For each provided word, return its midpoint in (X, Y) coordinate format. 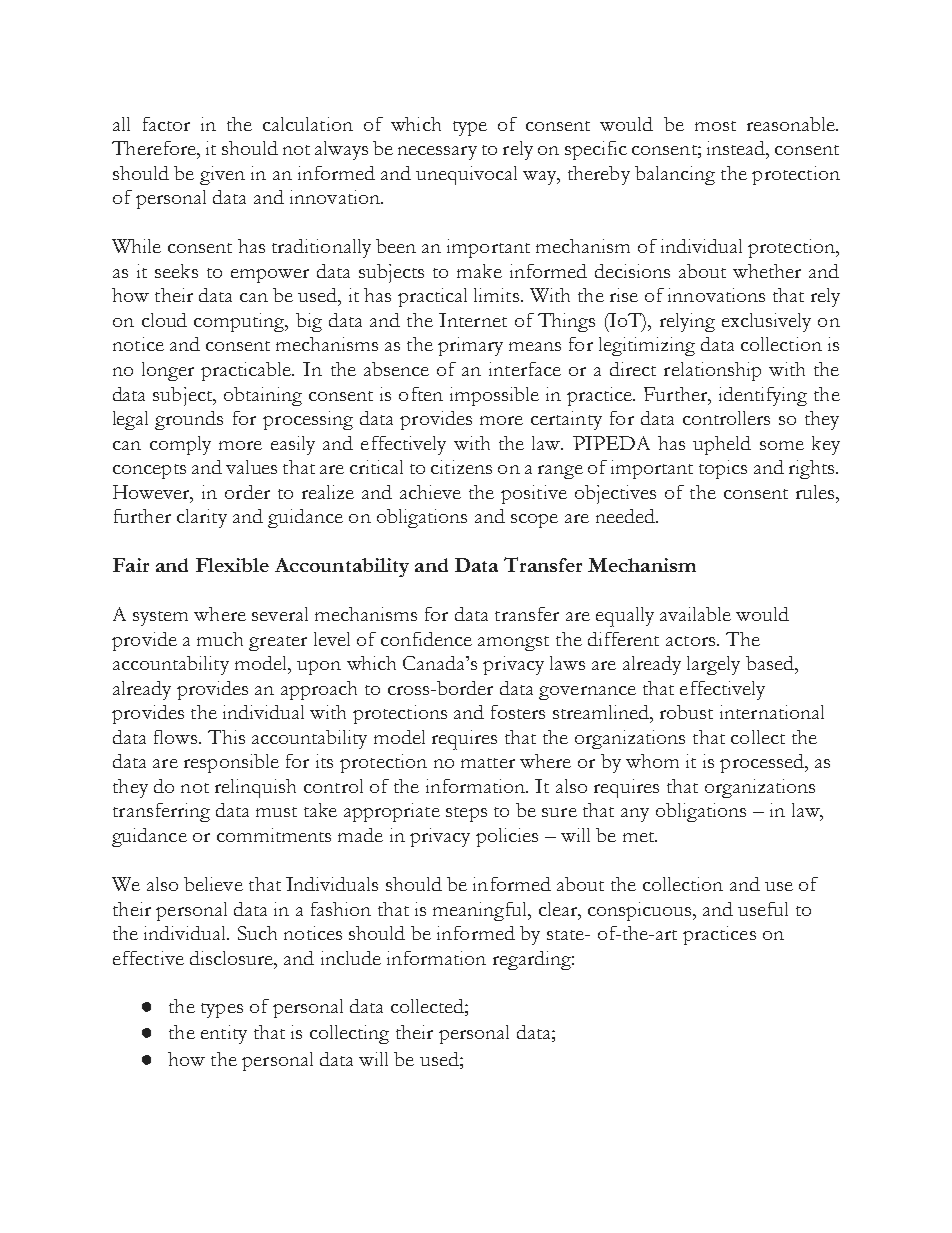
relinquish (255, 788)
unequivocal (466, 175)
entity (224, 1034)
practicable (247, 371)
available (695, 614)
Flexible (232, 565)
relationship (712, 371)
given (222, 175)
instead (737, 148)
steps (466, 814)
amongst (513, 643)
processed (763, 763)
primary (470, 346)
